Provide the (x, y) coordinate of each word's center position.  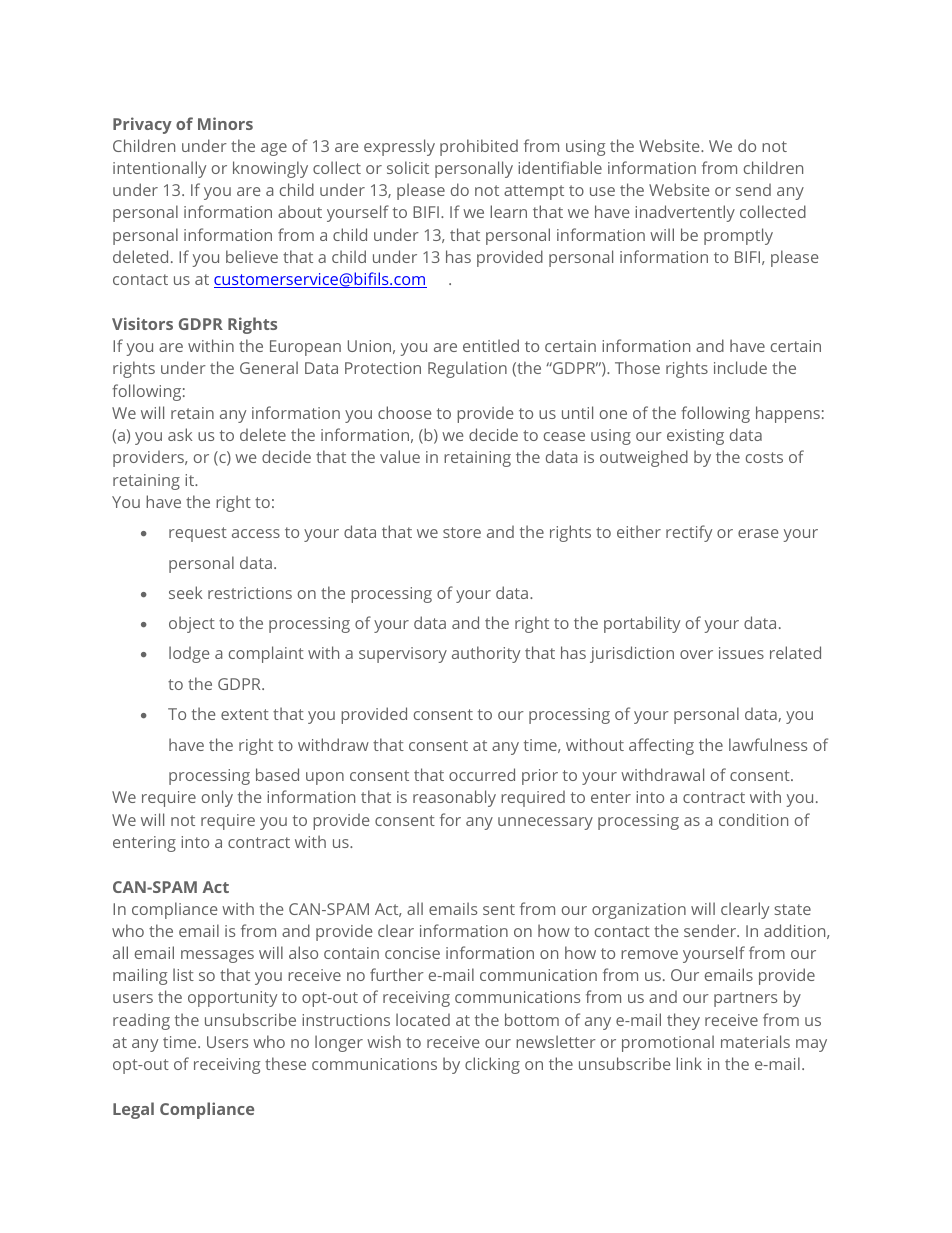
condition (753, 819)
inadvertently (685, 213)
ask (180, 434)
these (285, 1063)
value (400, 456)
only (217, 798)
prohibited (479, 147)
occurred (482, 774)
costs (764, 457)
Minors (225, 123)
